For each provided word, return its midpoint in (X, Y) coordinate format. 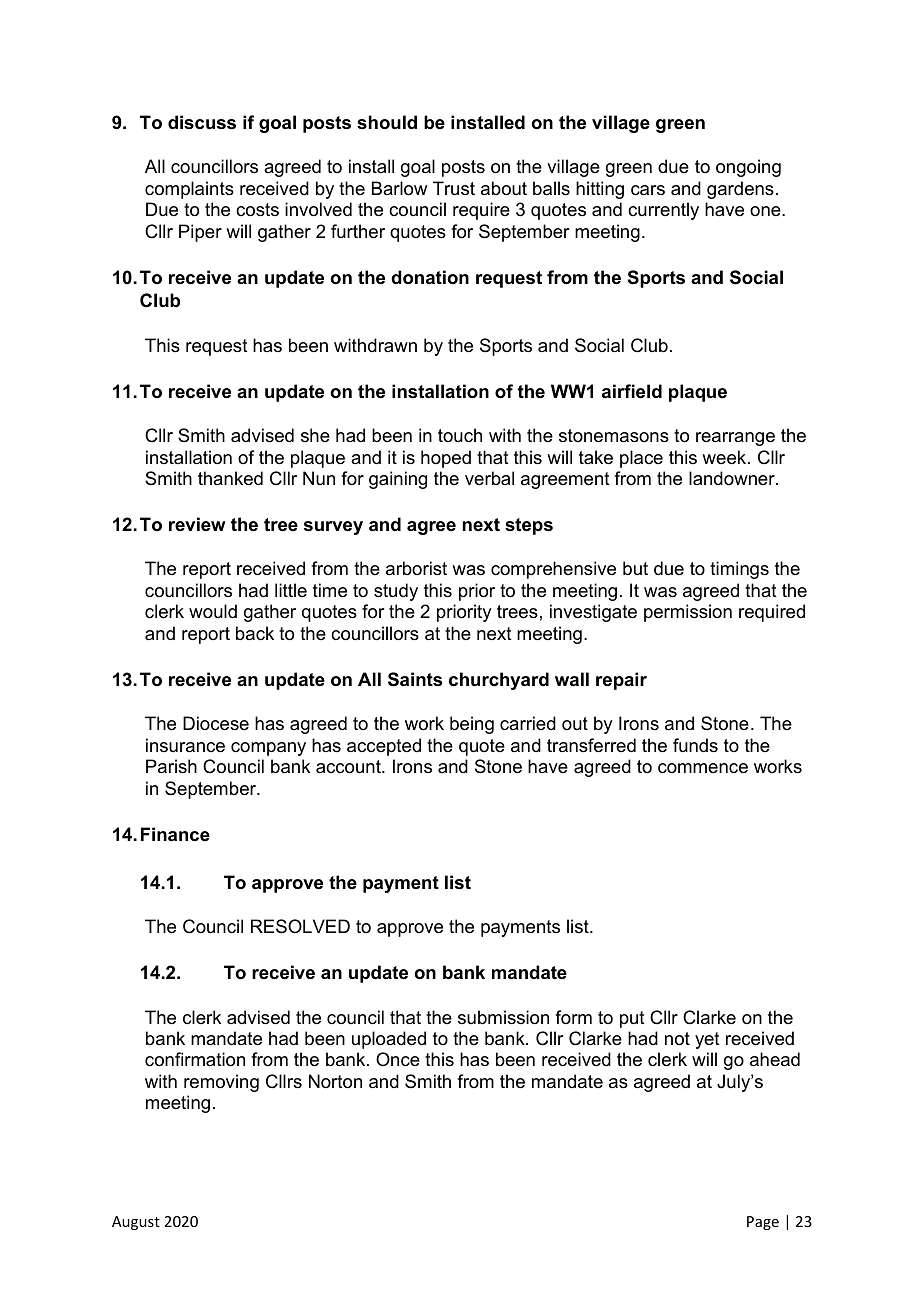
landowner (733, 478)
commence (703, 768)
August (136, 1223)
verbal (489, 478)
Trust (454, 188)
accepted (384, 747)
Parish (171, 766)
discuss (202, 122)
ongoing (748, 168)
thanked (230, 478)
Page (763, 1223)
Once (398, 1059)
